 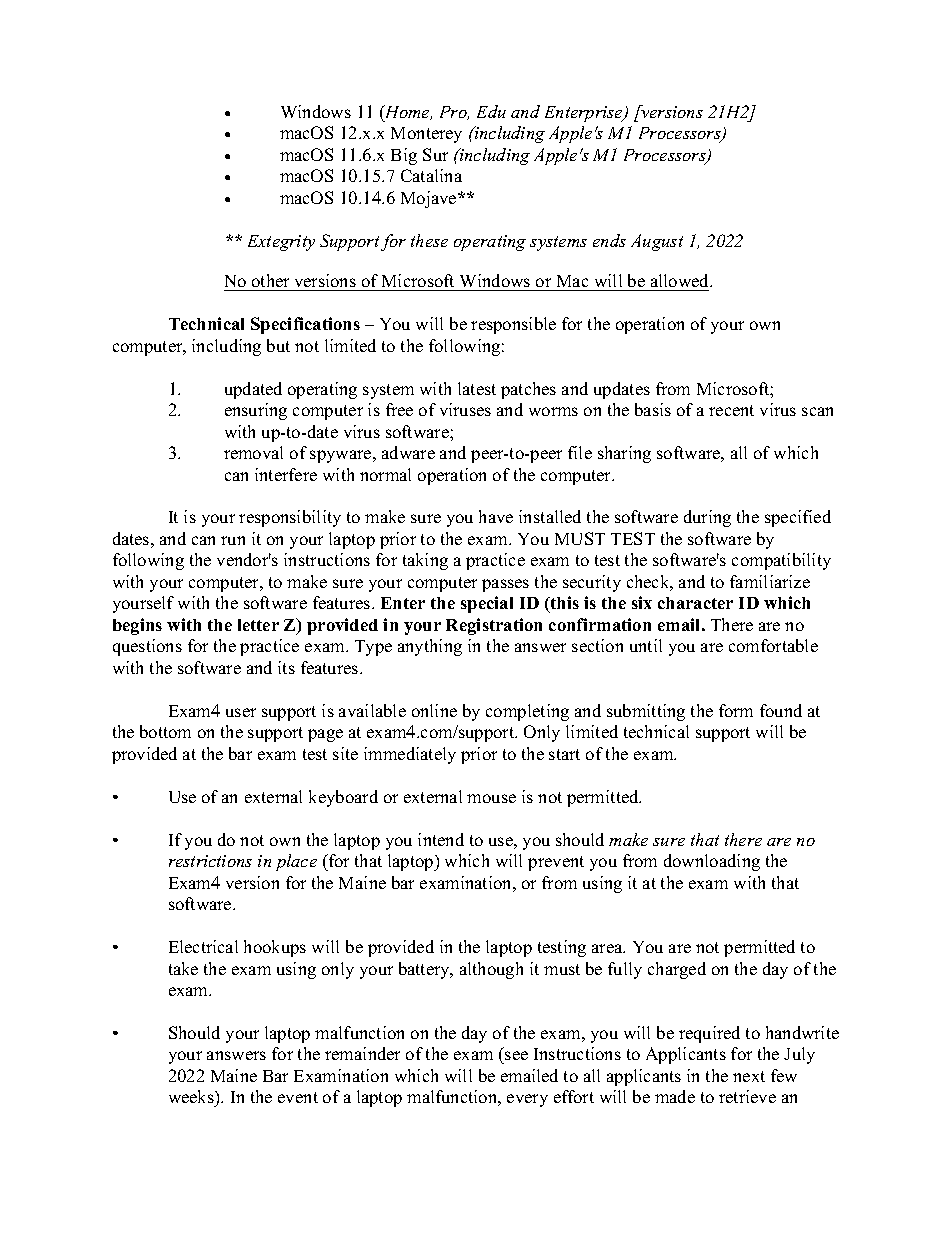 What do you see at coordinates (165, 731) in the screenshot?
I see `bottom` at bounding box center [165, 731].
